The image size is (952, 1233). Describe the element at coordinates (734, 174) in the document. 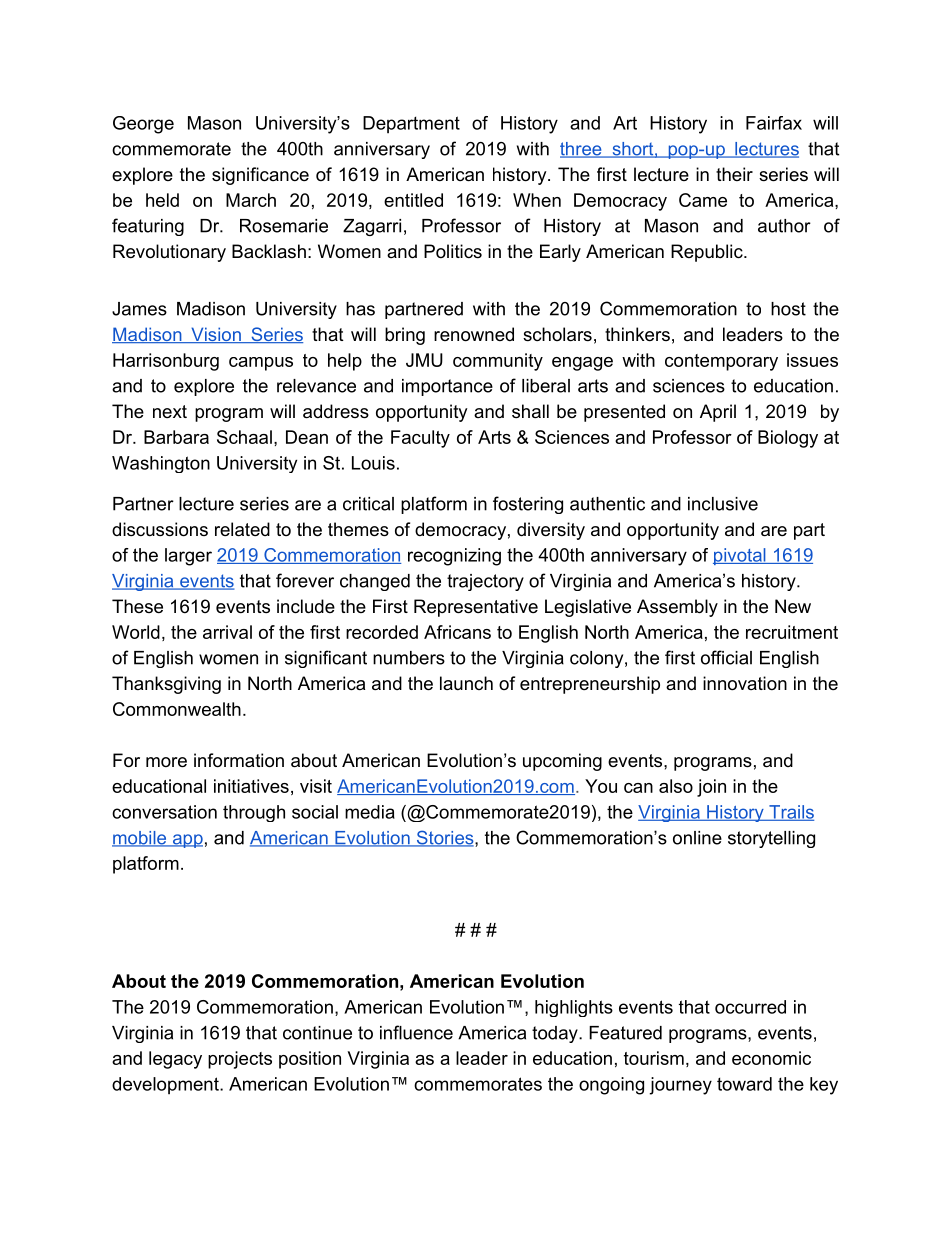

I see `their` at that location.
